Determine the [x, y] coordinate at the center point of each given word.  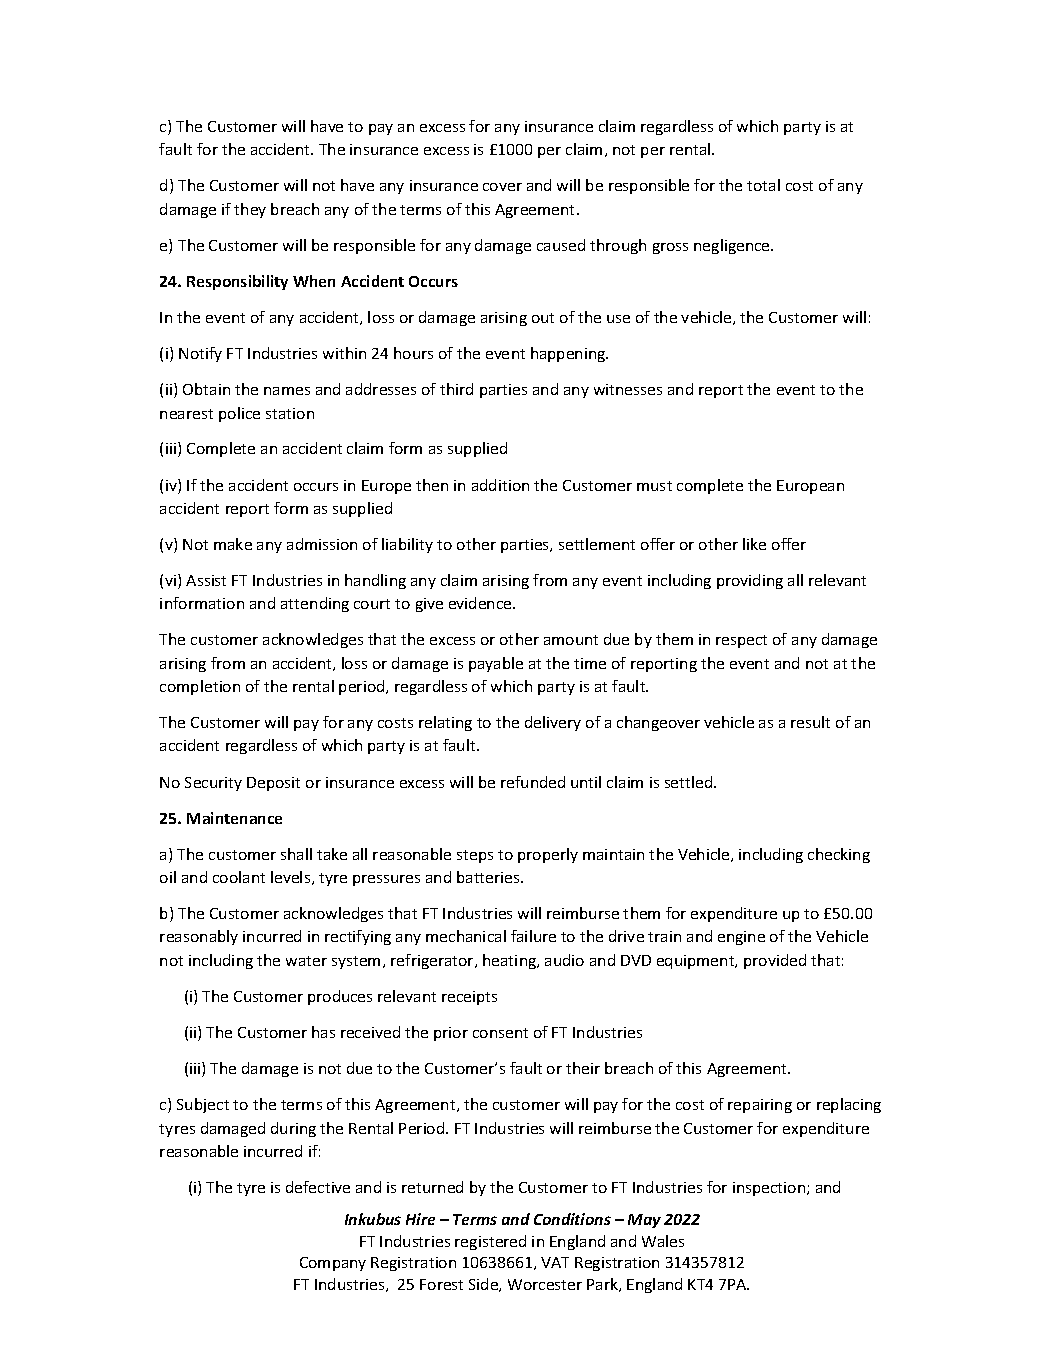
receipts [469, 998]
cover [502, 187]
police [239, 414]
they [250, 210]
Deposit [273, 784]
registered [490, 1242]
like [754, 544]
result [810, 722]
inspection [770, 1189]
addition [500, 485]
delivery [553, 723]
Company [333, 1264]
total [763, 185]
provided [775, 961]
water [306, 961]
